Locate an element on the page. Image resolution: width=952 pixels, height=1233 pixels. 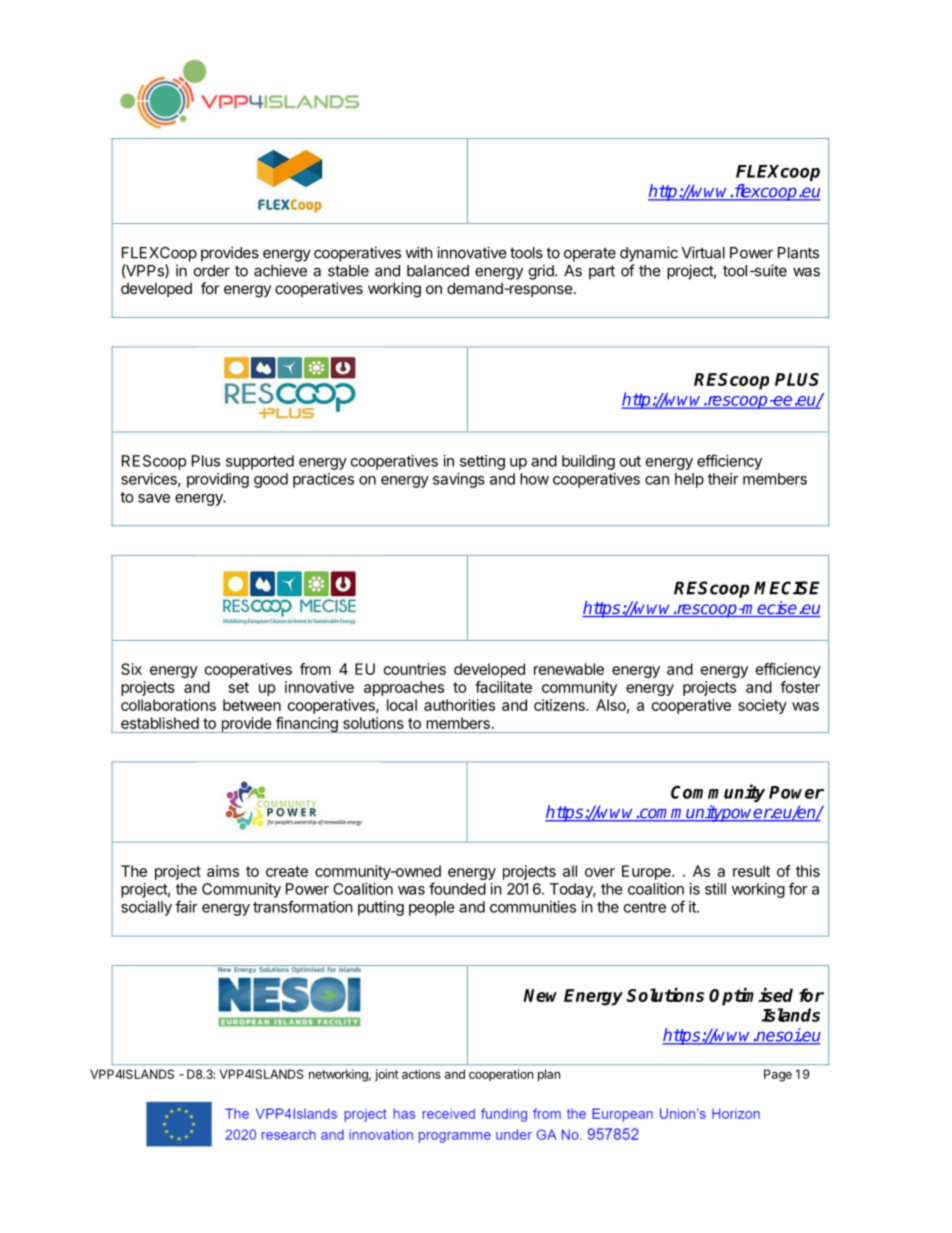
Virtual is located at coordinates (703, 252).
